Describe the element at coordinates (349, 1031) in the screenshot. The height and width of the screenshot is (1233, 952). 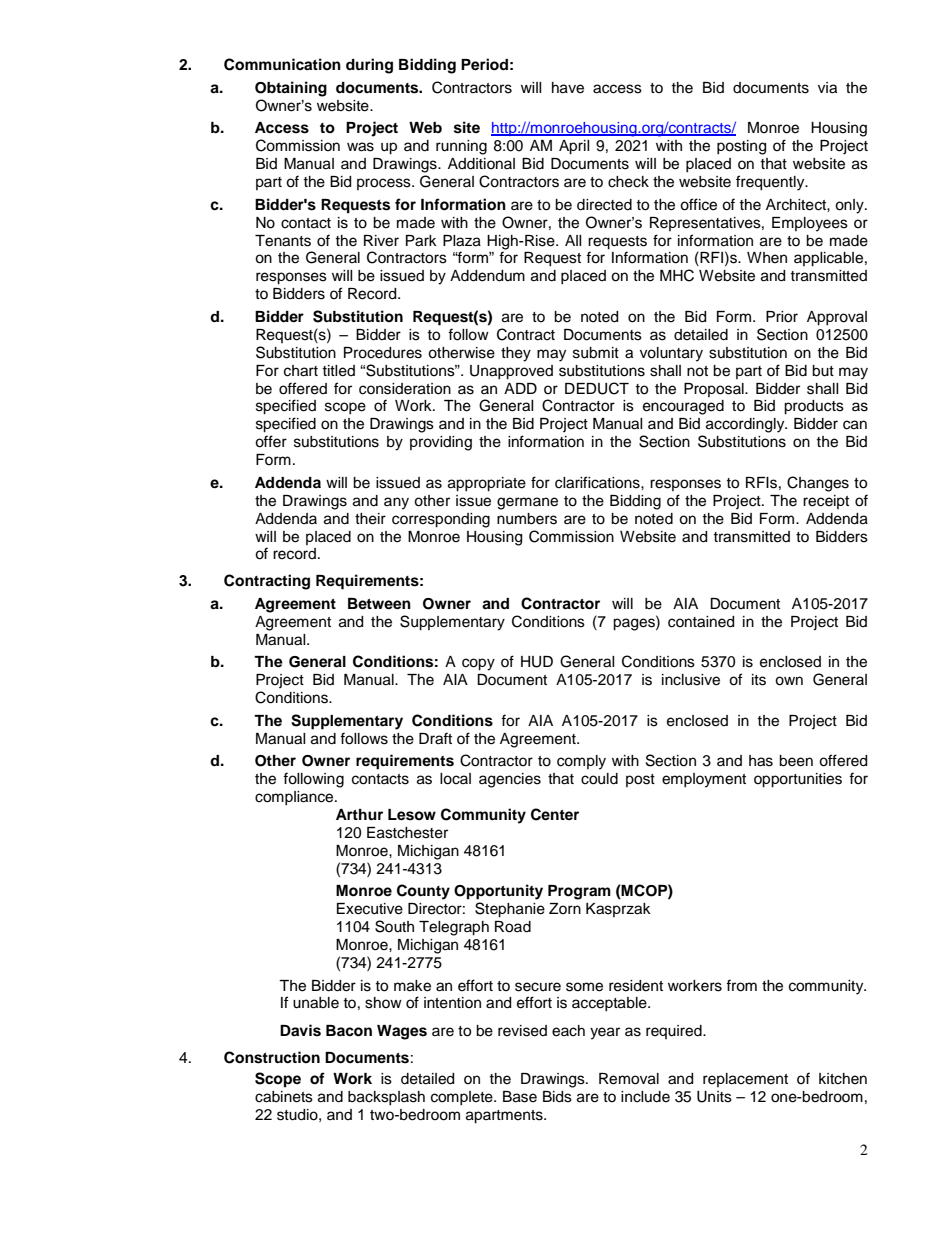
I see `Bacon` at that location.
